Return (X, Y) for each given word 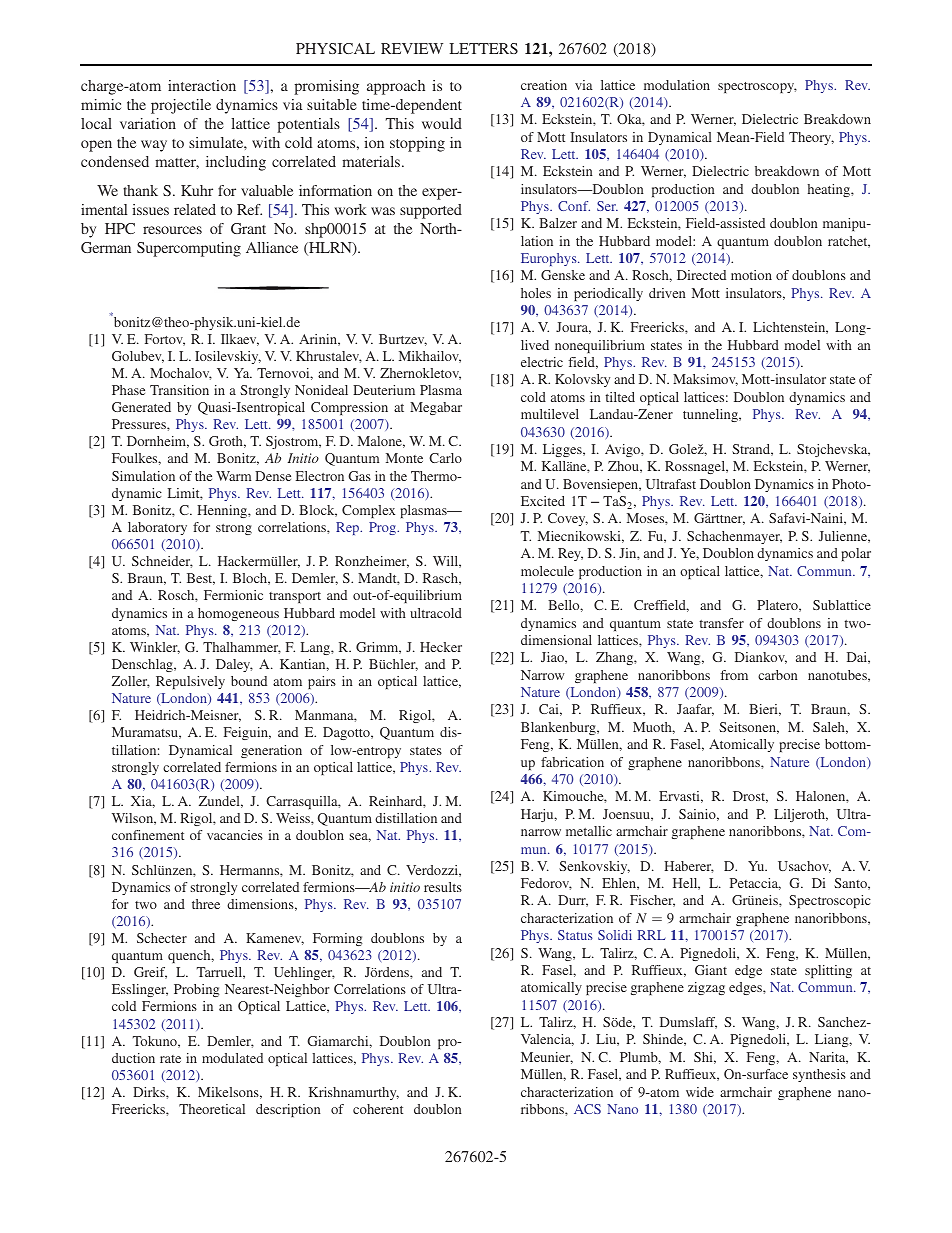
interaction (202, 85)
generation (271, 751)
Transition (179, 390)
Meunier (547, 1058)
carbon (778, 675)
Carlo (445, 458)
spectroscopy (757, 87)
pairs (322, 682)
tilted (620, 397)
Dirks (150, 1092)
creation (544, 85)
